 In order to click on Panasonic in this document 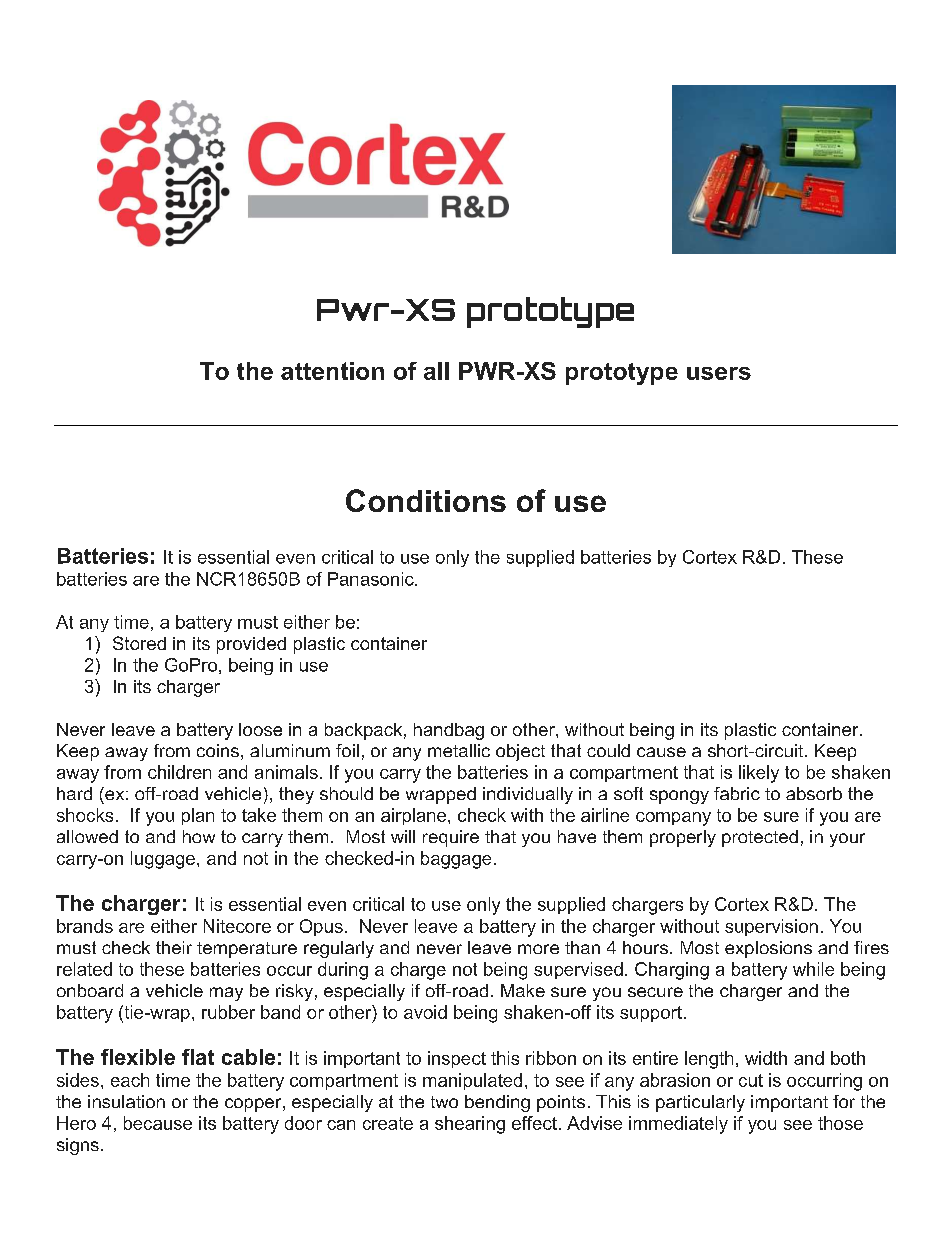, I will do `click(372, 579)`.
